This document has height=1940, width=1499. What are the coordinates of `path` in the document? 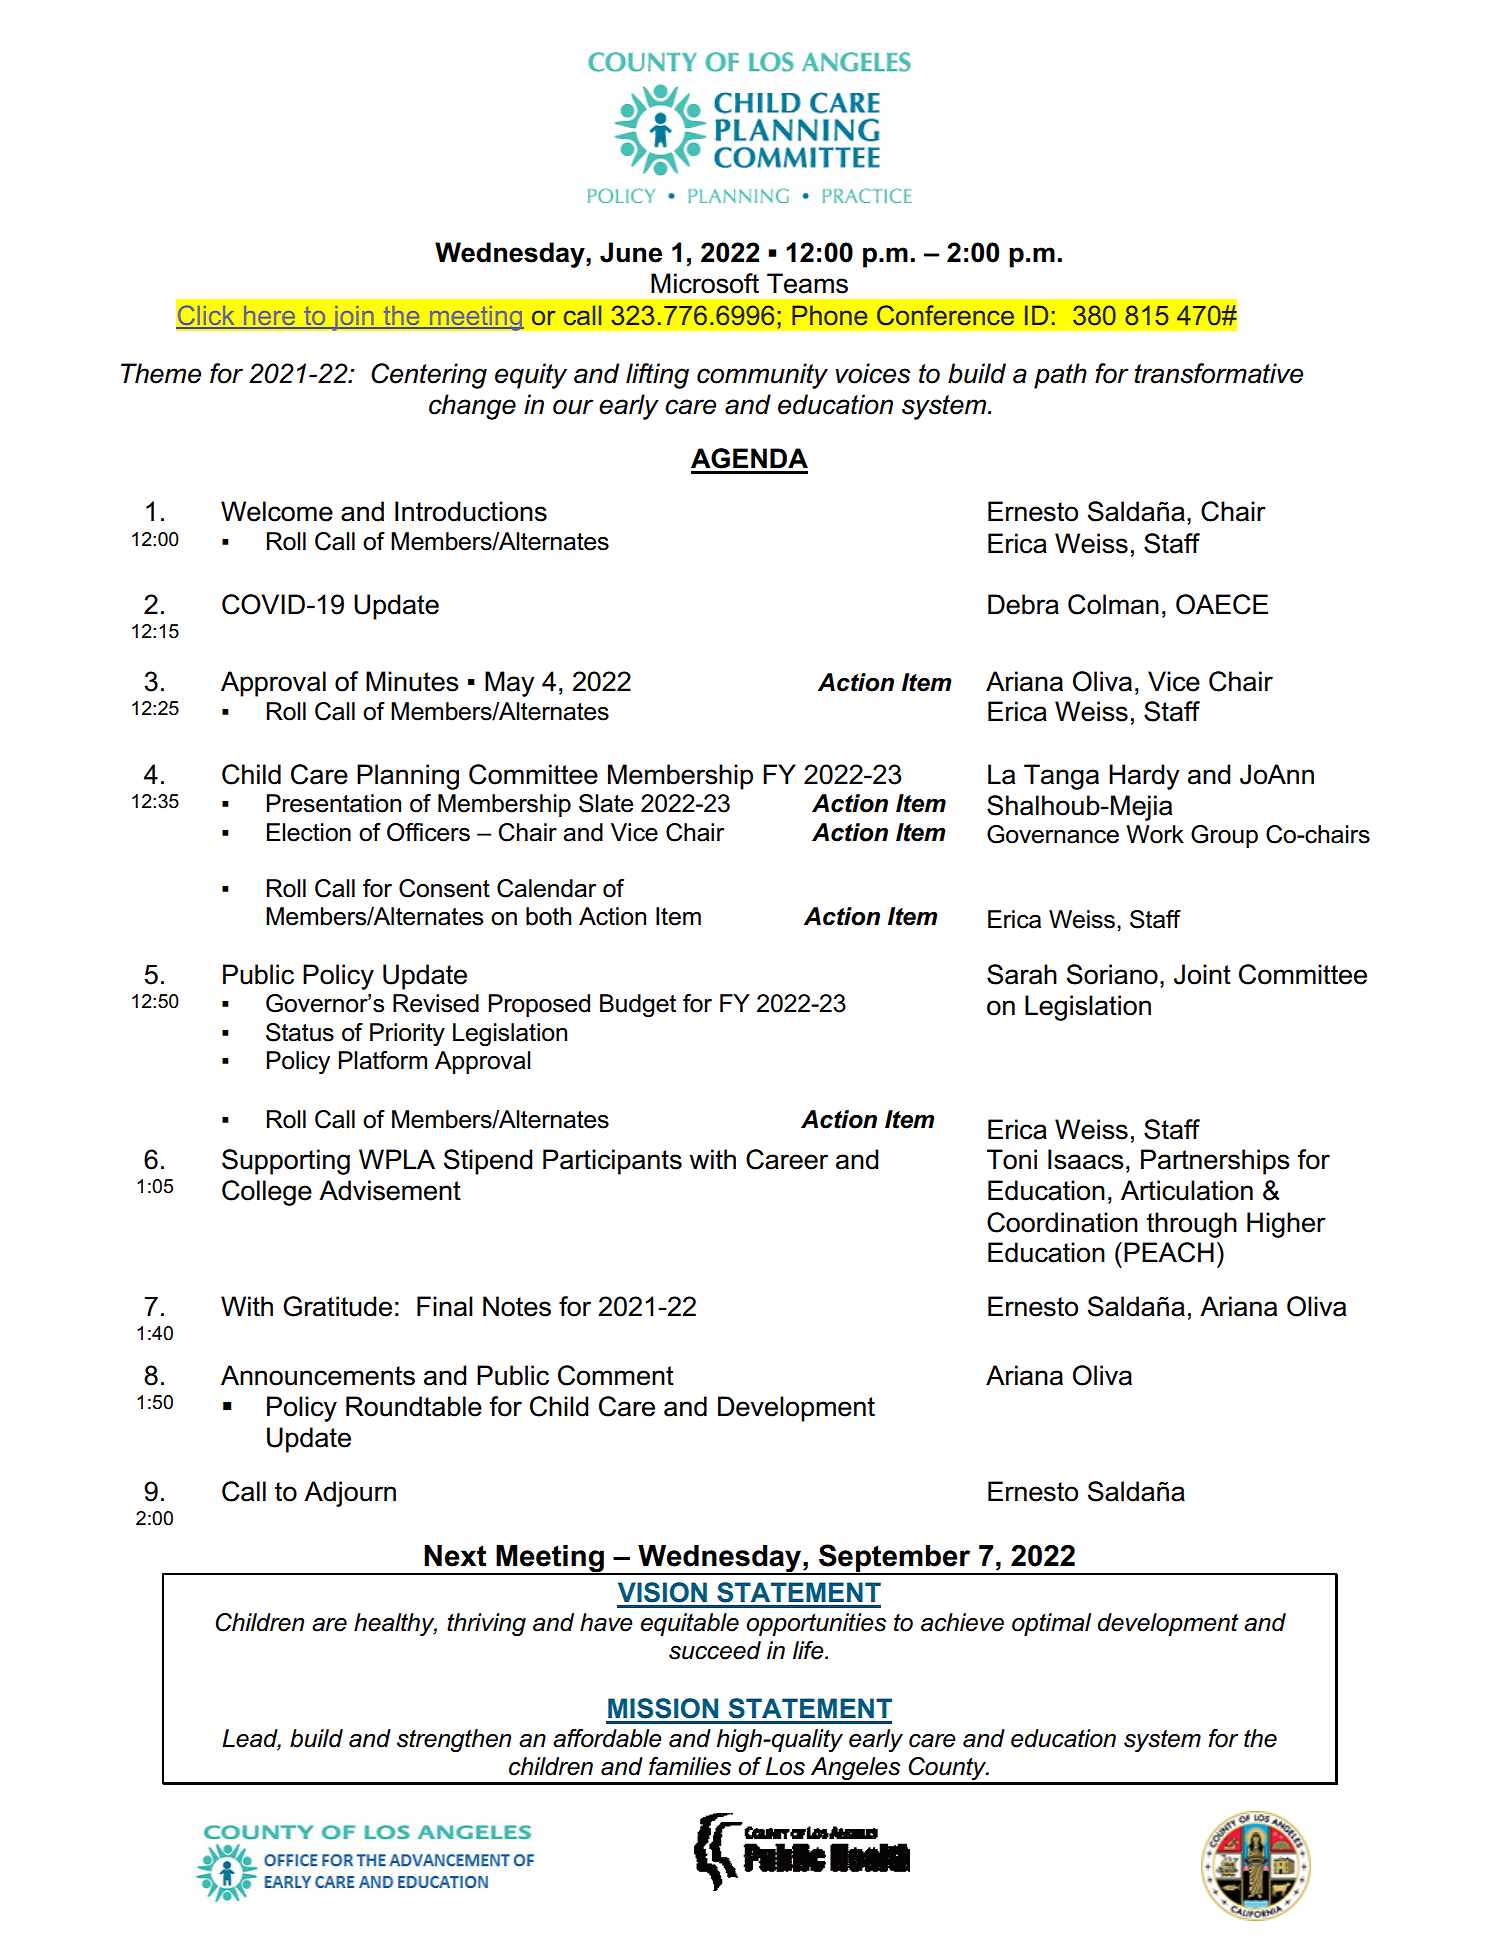 It's located at (1060, 376).
